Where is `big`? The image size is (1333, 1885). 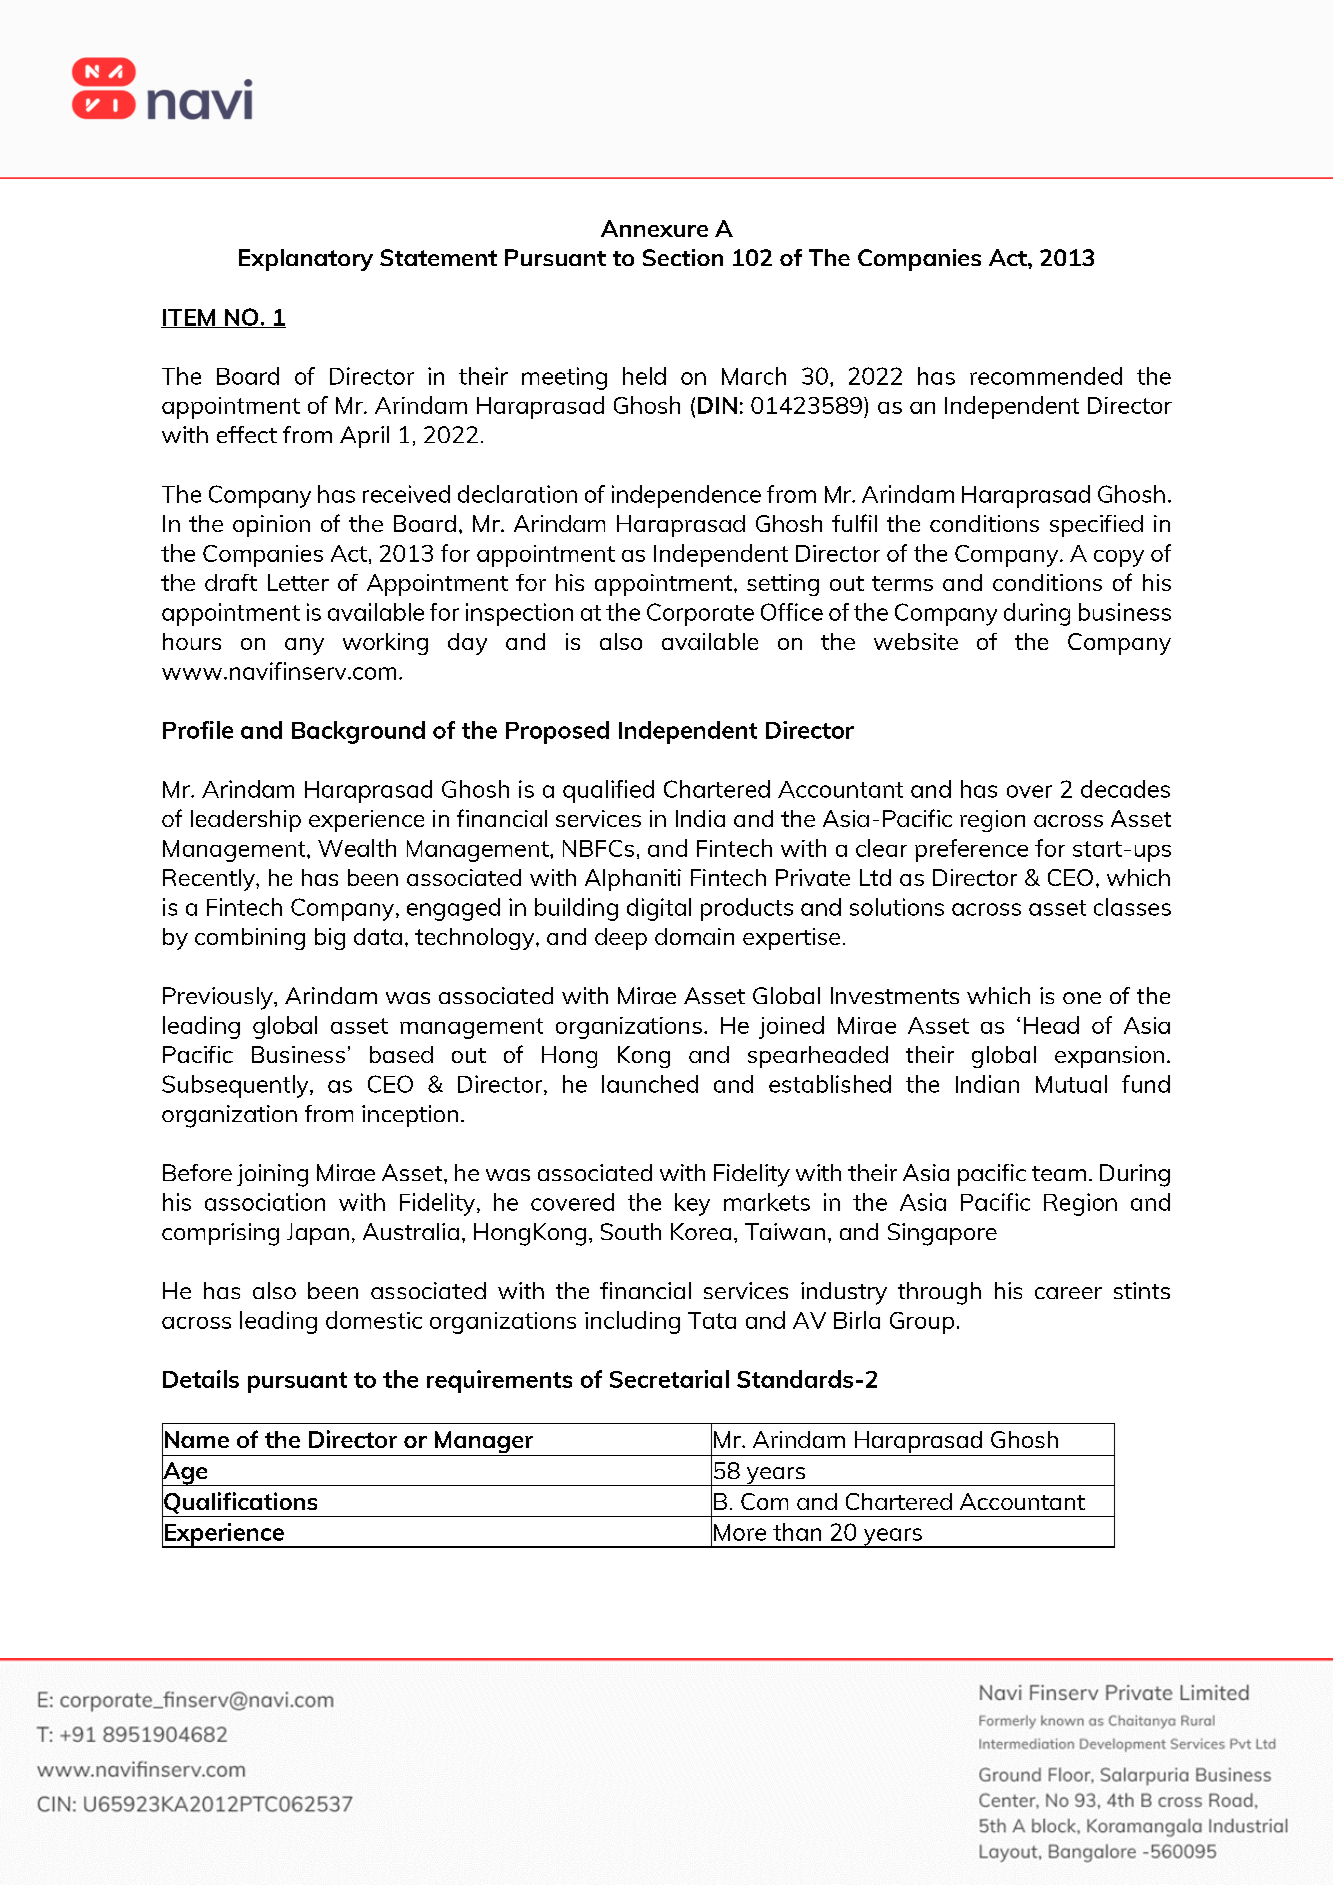 big is located at coordinates (330, 939).
